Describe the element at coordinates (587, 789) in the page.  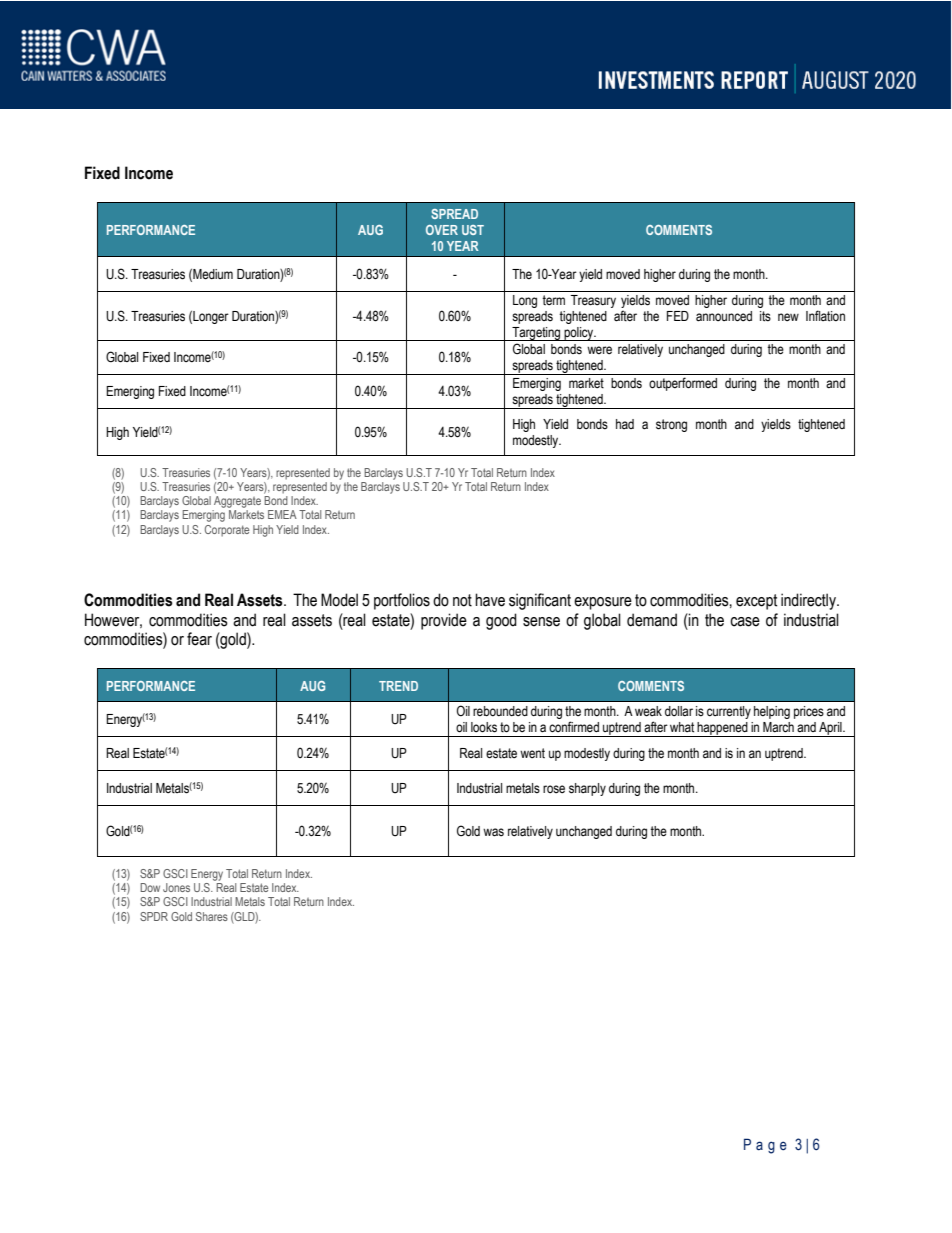
I see `sharply` at that location.
